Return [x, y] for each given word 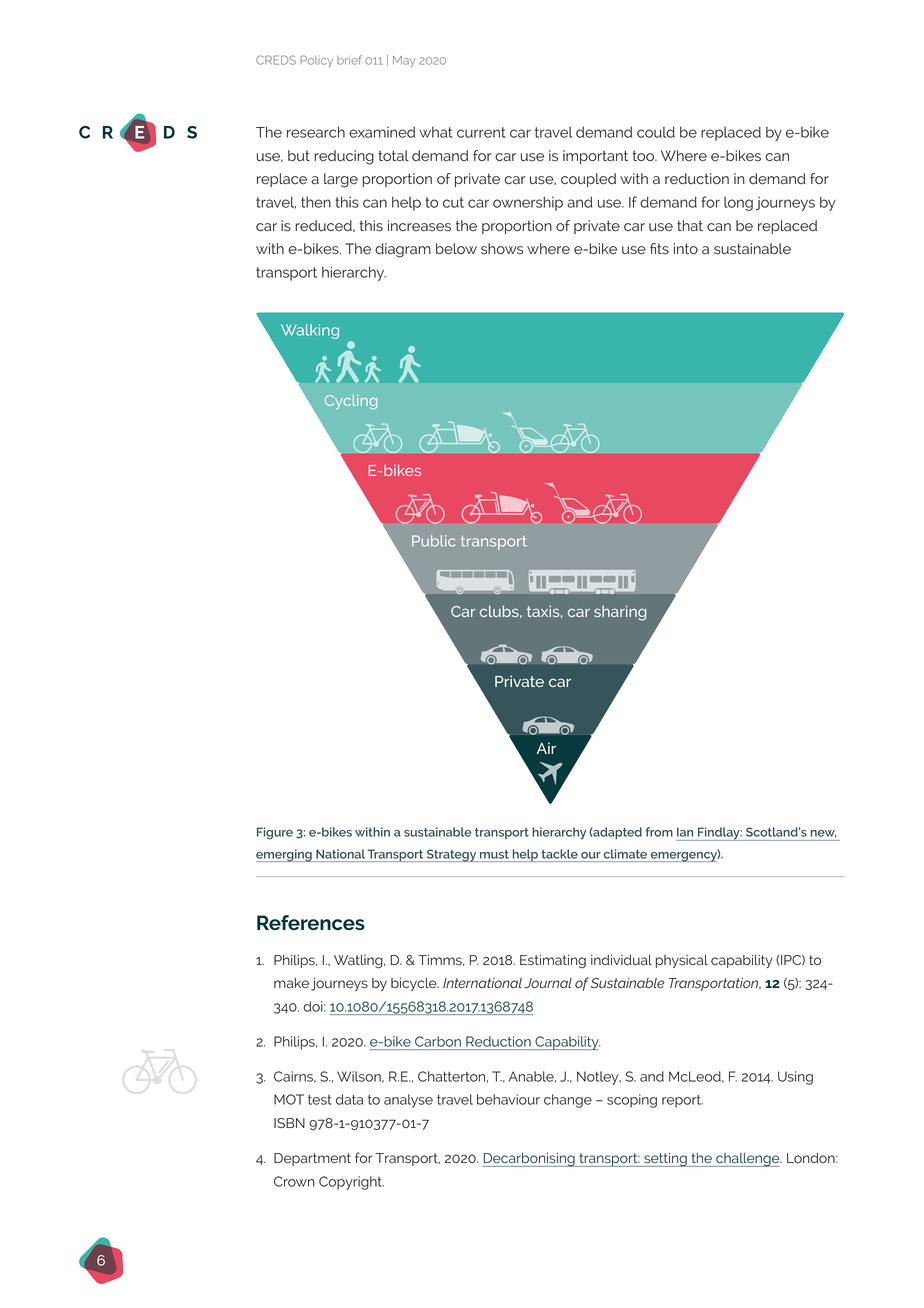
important [595, 157]
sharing [620, 613]
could [656, 132]
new [824, 834]
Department [312, 1159]
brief [349, 60]
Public [433, 541]
